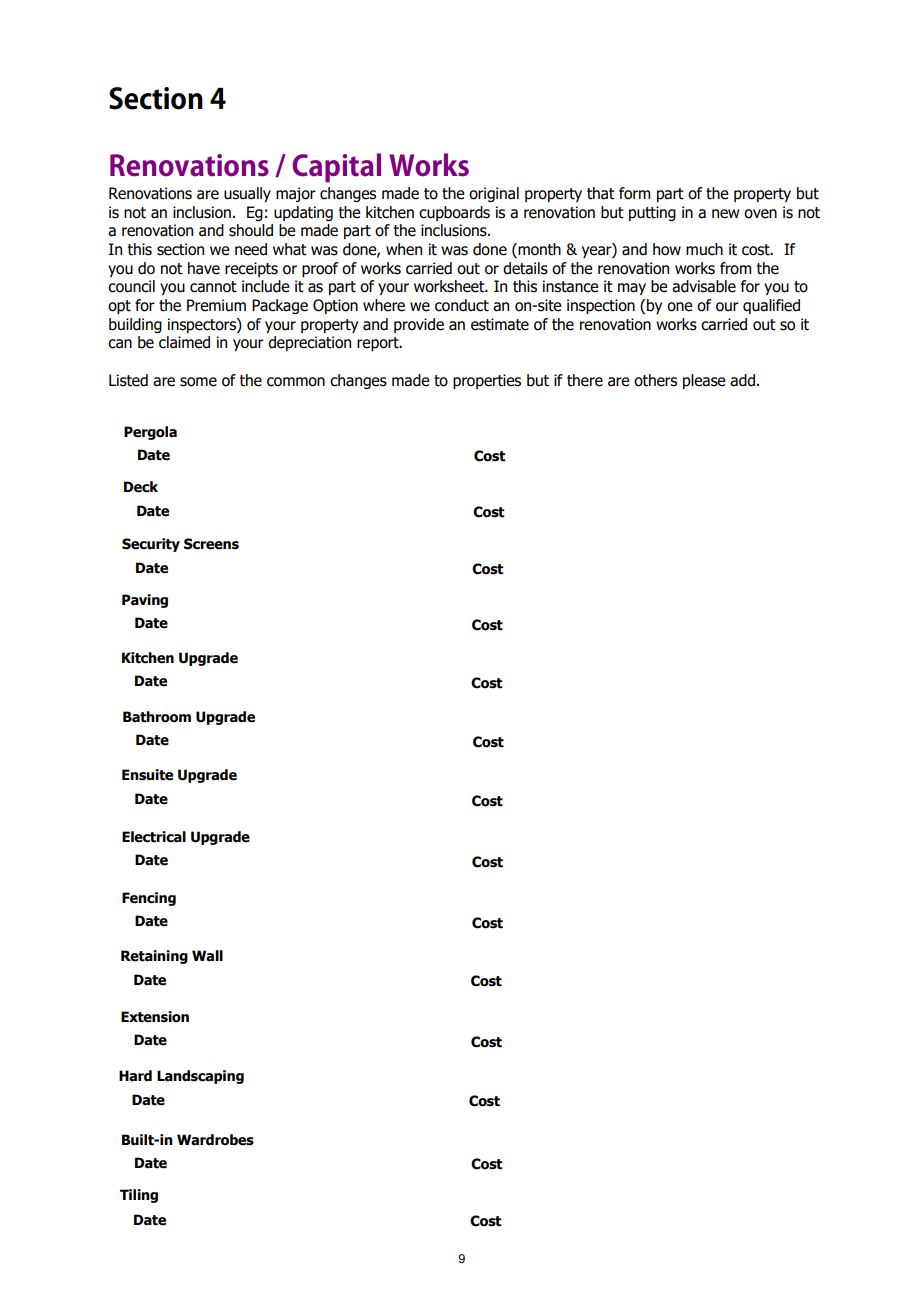  What do you see at coordinates (211, 544) in the screenshot?
I see `Screens` at bounding box center [211, 544].
